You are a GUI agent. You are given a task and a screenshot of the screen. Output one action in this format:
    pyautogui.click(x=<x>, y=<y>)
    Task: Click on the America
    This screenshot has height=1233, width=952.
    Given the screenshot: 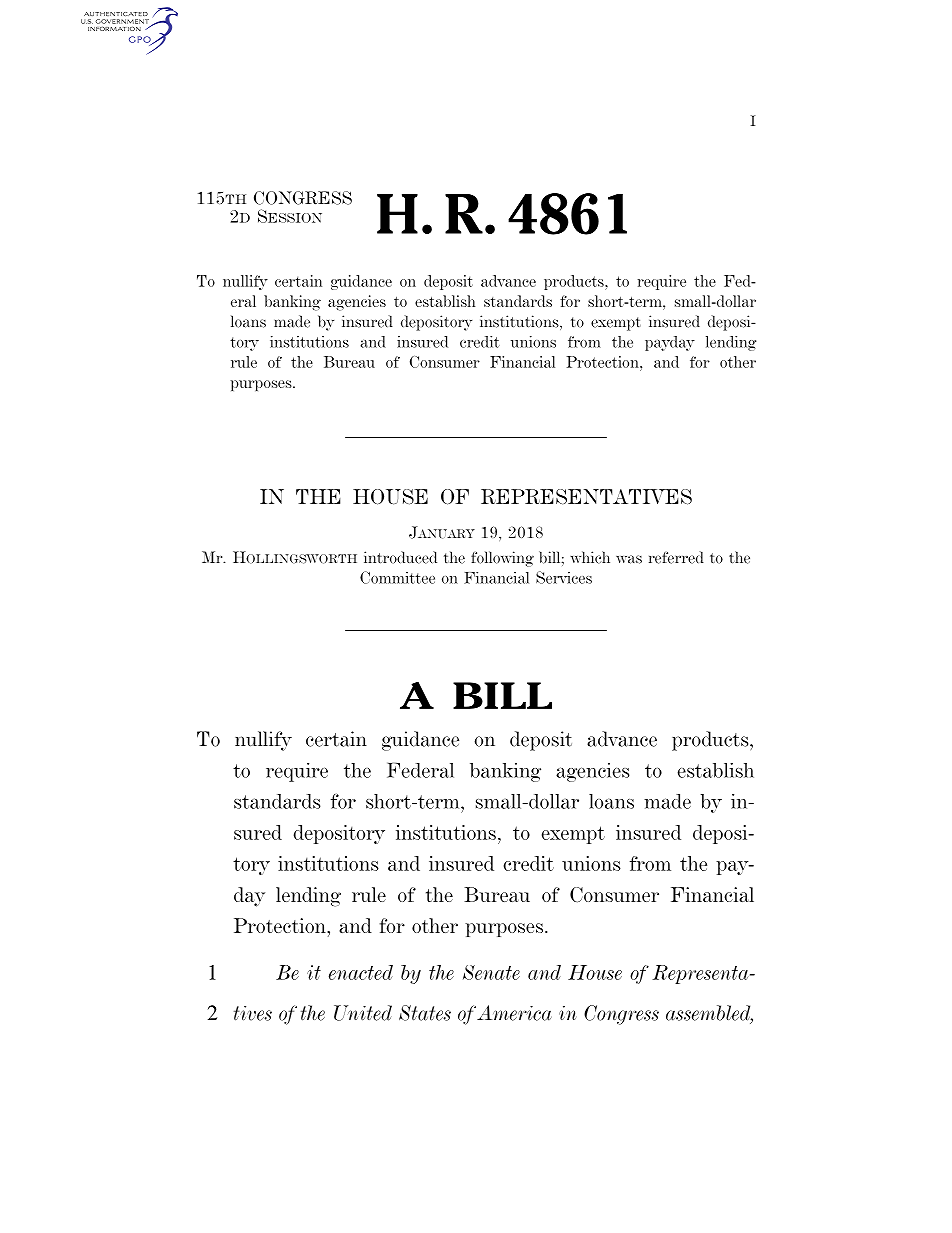 What is the action you would take?
    pyautogui.click(x=514, y=1013)
